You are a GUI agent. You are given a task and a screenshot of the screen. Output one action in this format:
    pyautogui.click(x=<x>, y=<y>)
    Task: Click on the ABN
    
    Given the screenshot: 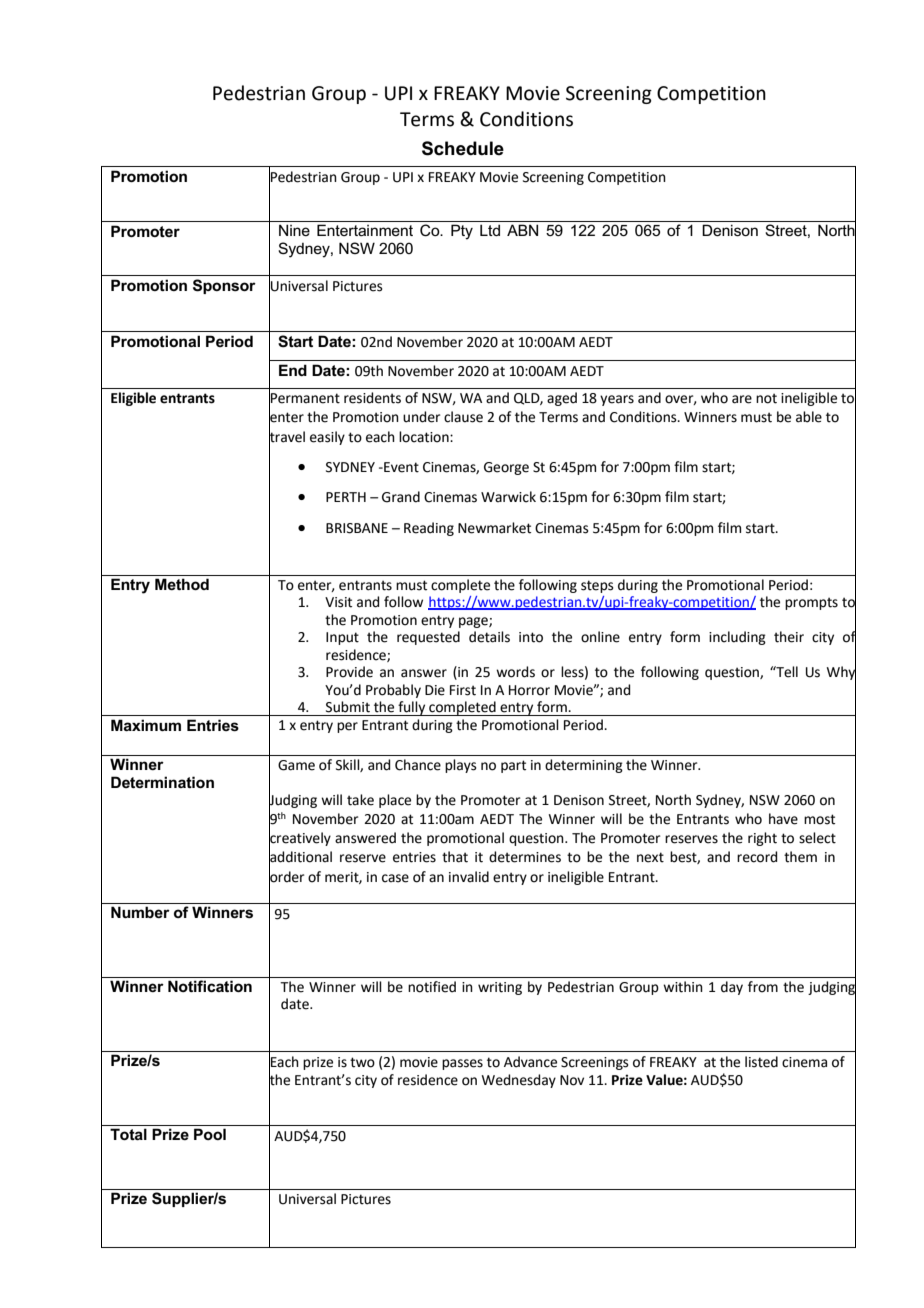 What is the action you would take?
    pyautogui.click(x=522, y=230)
